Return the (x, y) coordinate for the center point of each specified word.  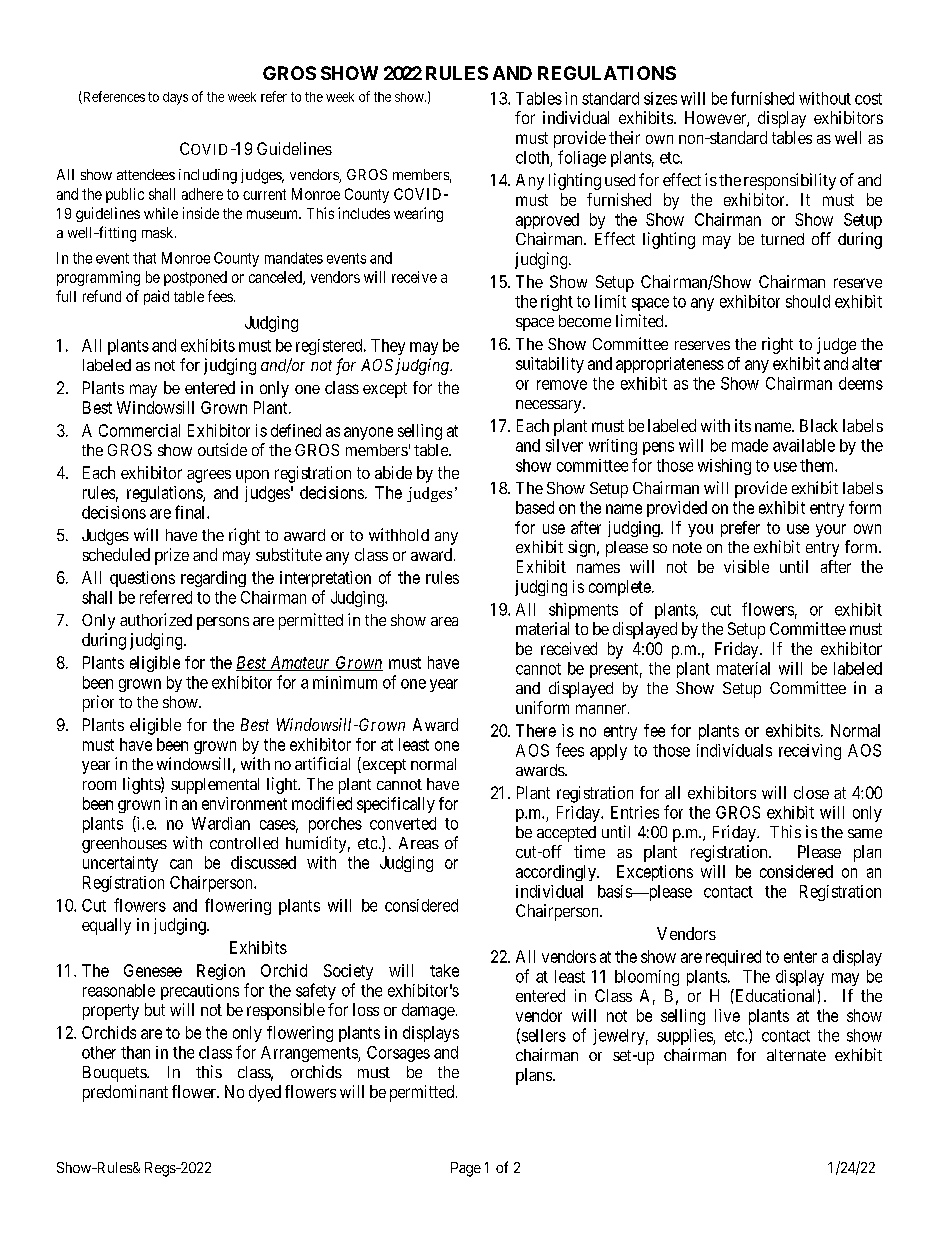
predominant (125, 1093)
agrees (209, 476)
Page (466, 1169)
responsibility (790, 181)
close (811, 792)
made (750, 445)
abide (393, 472)
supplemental (215, 786)
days (175, 98)
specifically (396, 805)
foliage (582, 158)
